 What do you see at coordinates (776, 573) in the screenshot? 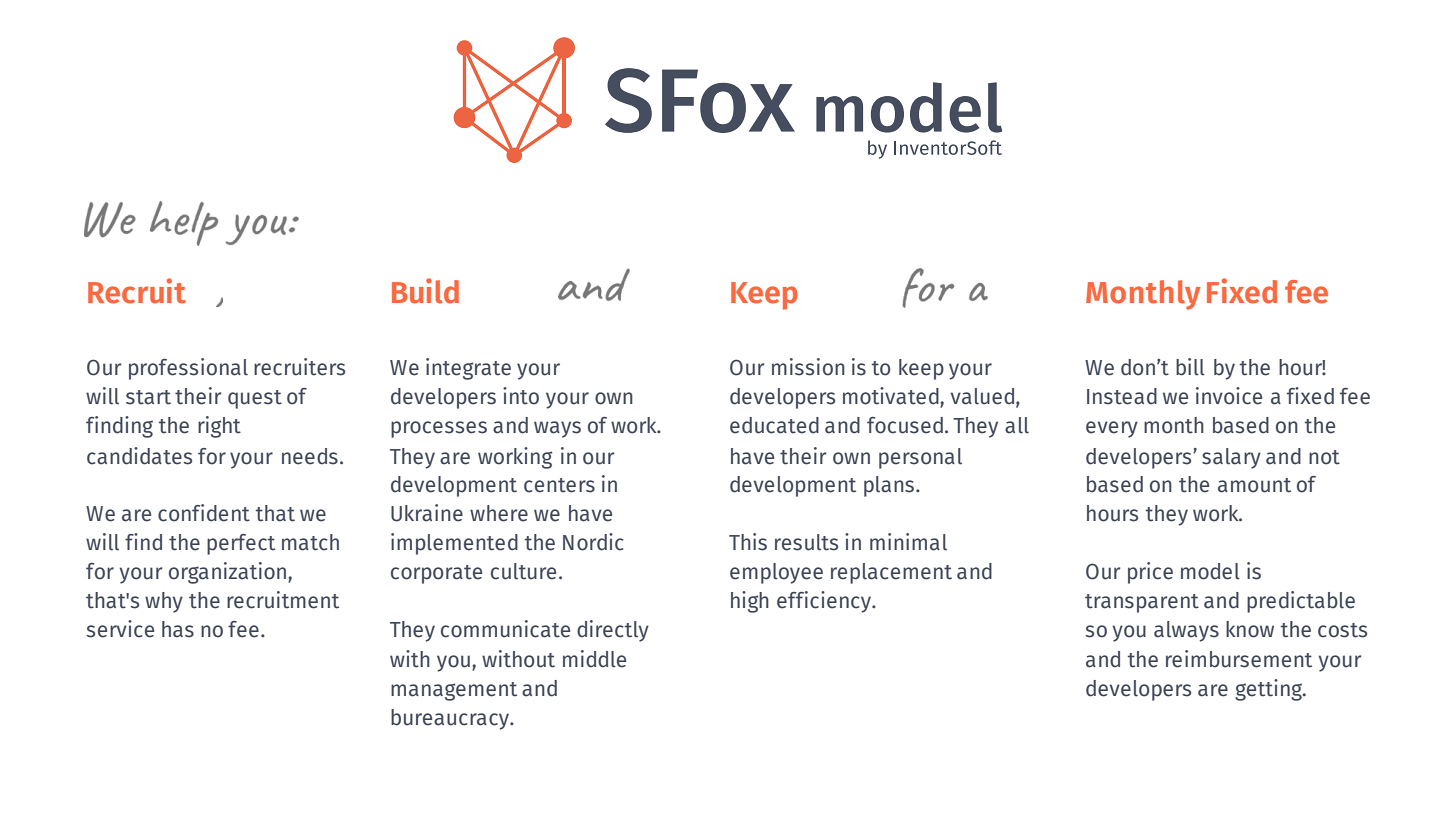
I see `employee` at bounding box center [776, 573].
